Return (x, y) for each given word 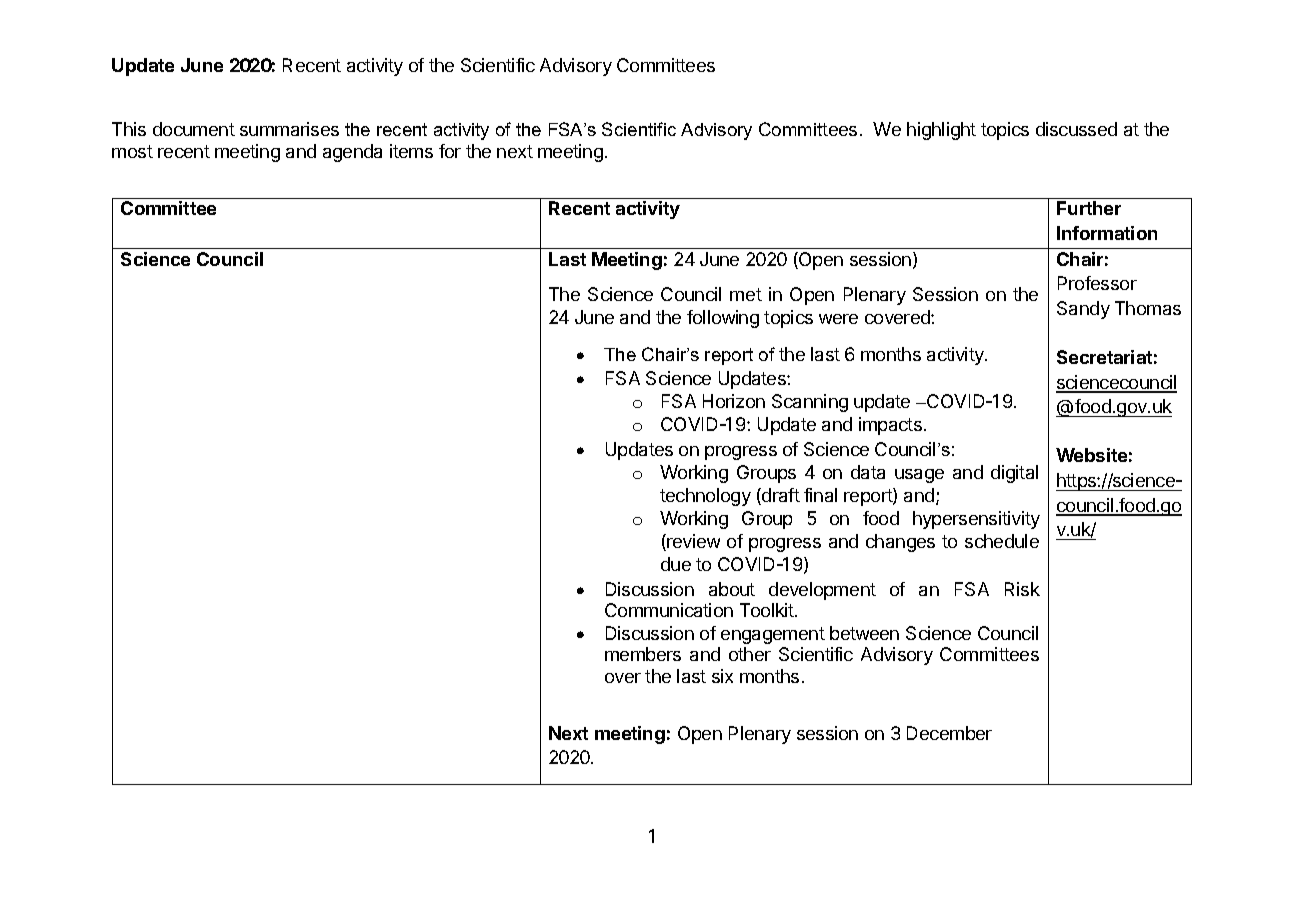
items (411, 151)
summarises (289, 129)
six (722, 676)
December (949, 733)
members (643, 654)
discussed (1076, 129)
